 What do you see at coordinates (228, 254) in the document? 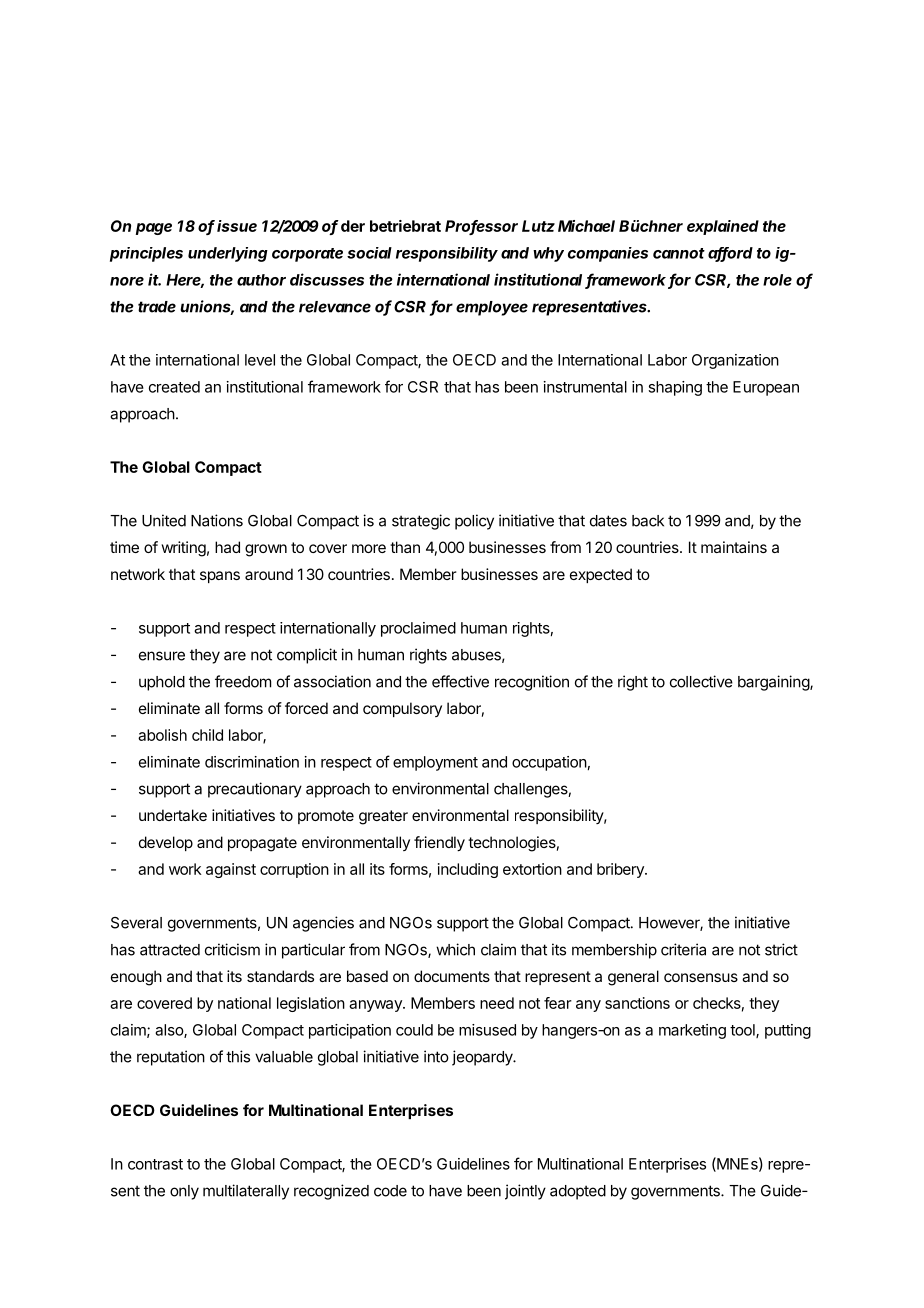
I see `underlying` at bounding box center [228, 254].
